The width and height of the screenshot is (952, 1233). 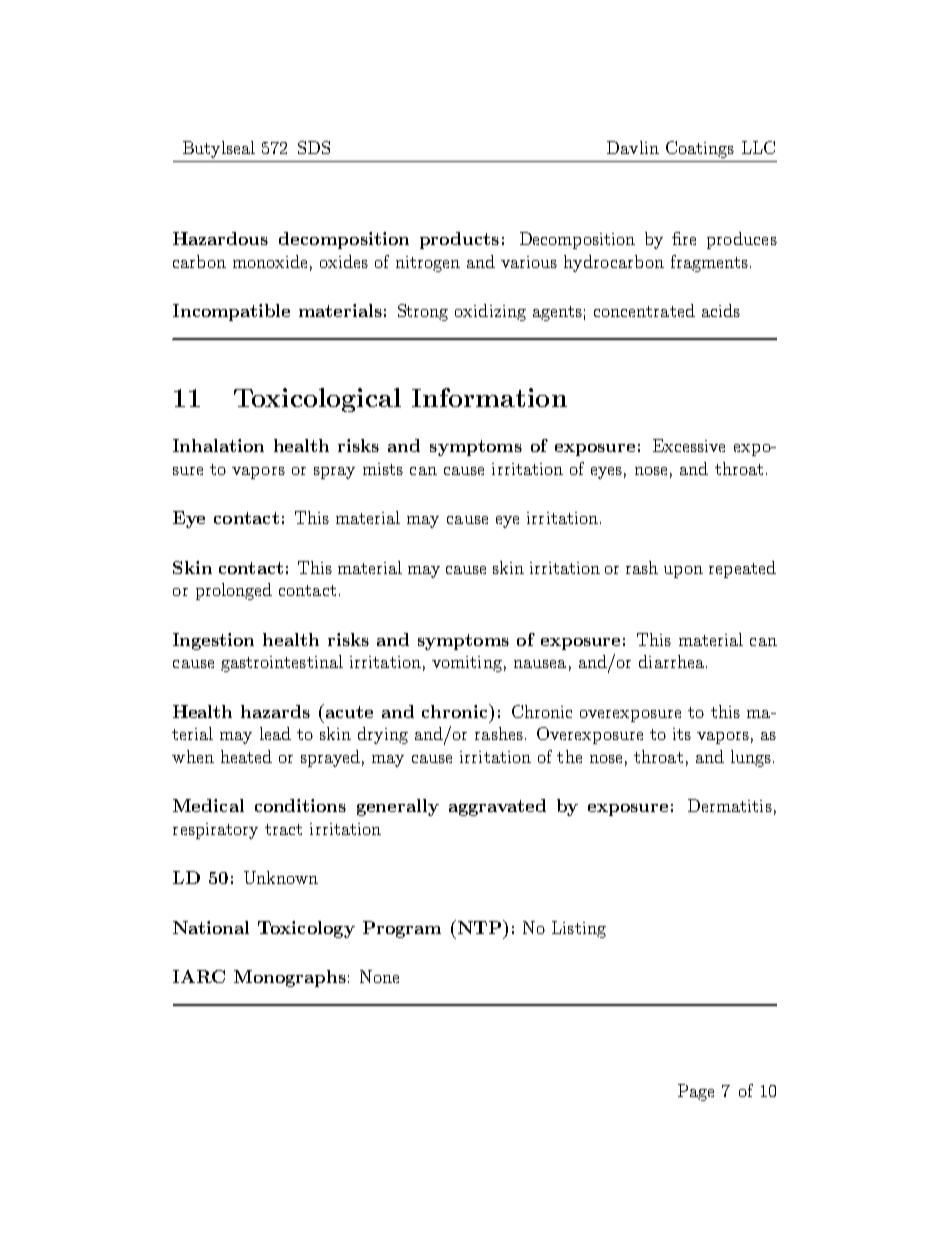 What do you see at coordinates (696, 1092) in the screenshot?
I see `Page` at bounding box center [696, 1092].
